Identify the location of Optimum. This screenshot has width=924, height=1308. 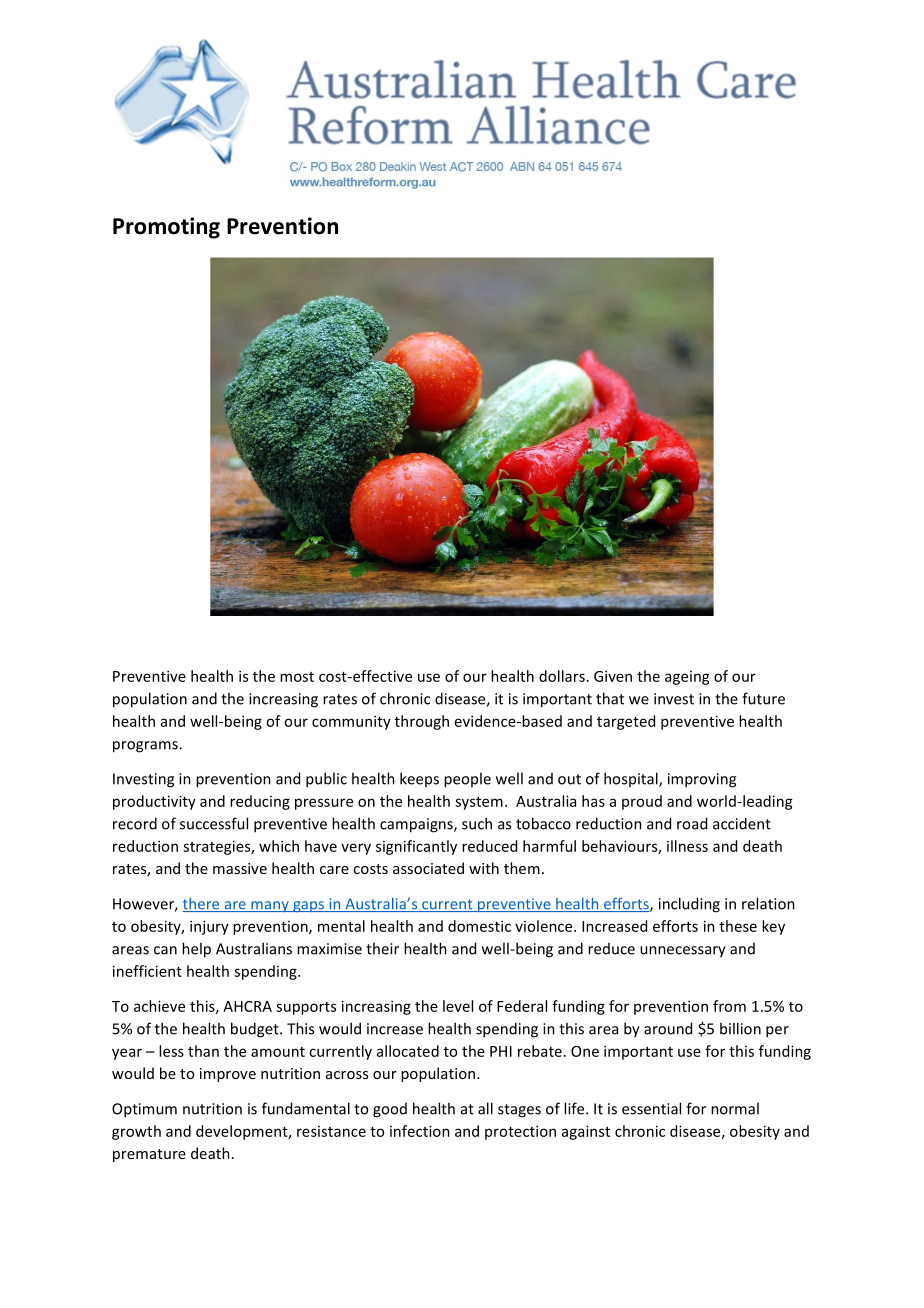
(144, 1110).
